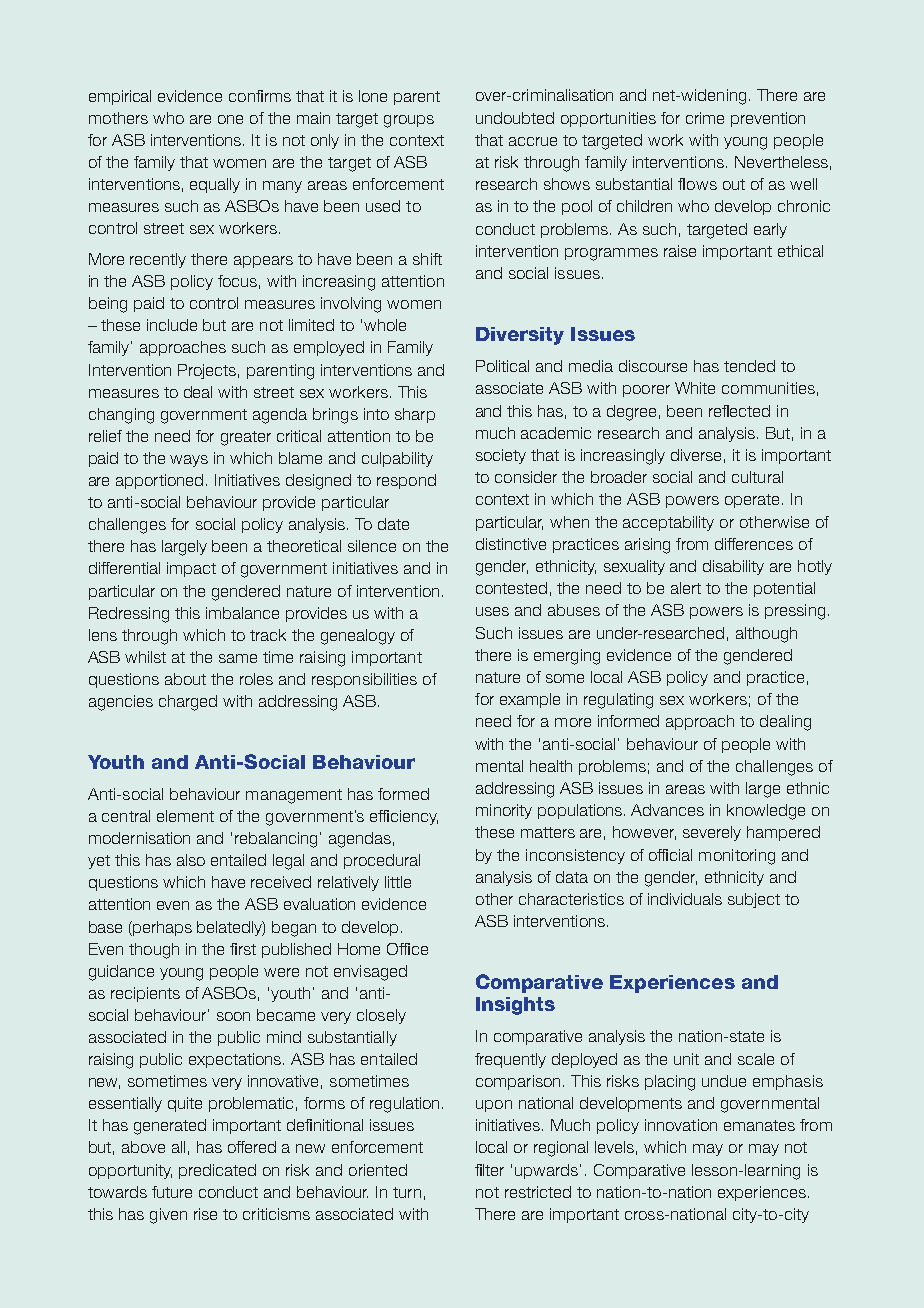 The width and height of the screenshot is (924, 1308). What do you see at coordinates (712, 833) in the screenshot?
I see `severely` at bounding box center [712, 833].
